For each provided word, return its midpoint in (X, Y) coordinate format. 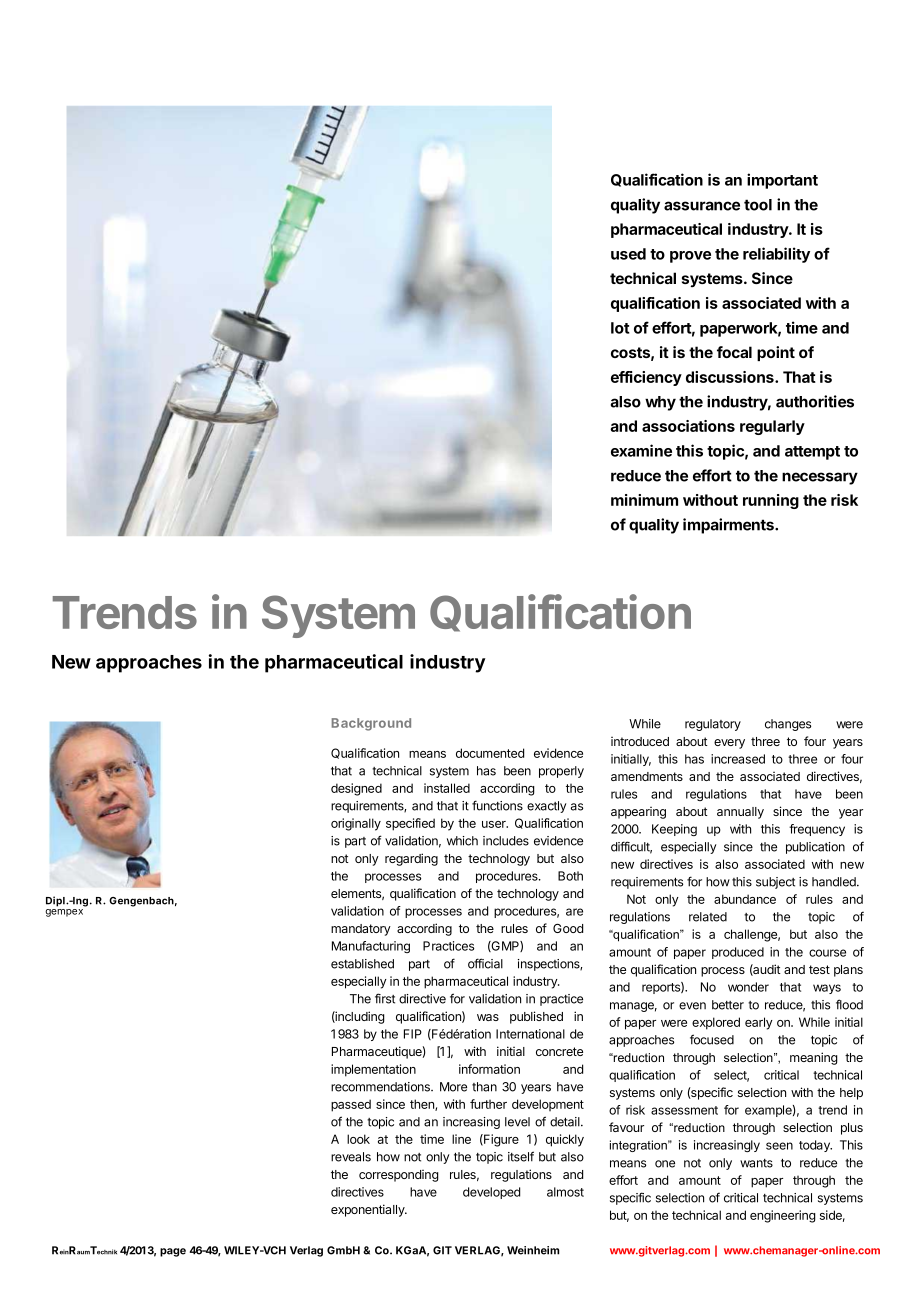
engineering (783, 1216)
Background (371, 724)
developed (491, 1193)
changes (788, 725)
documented (490, 753)
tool (758, 205)
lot (620, 328)
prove (690, 257)
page (173, 1252)
